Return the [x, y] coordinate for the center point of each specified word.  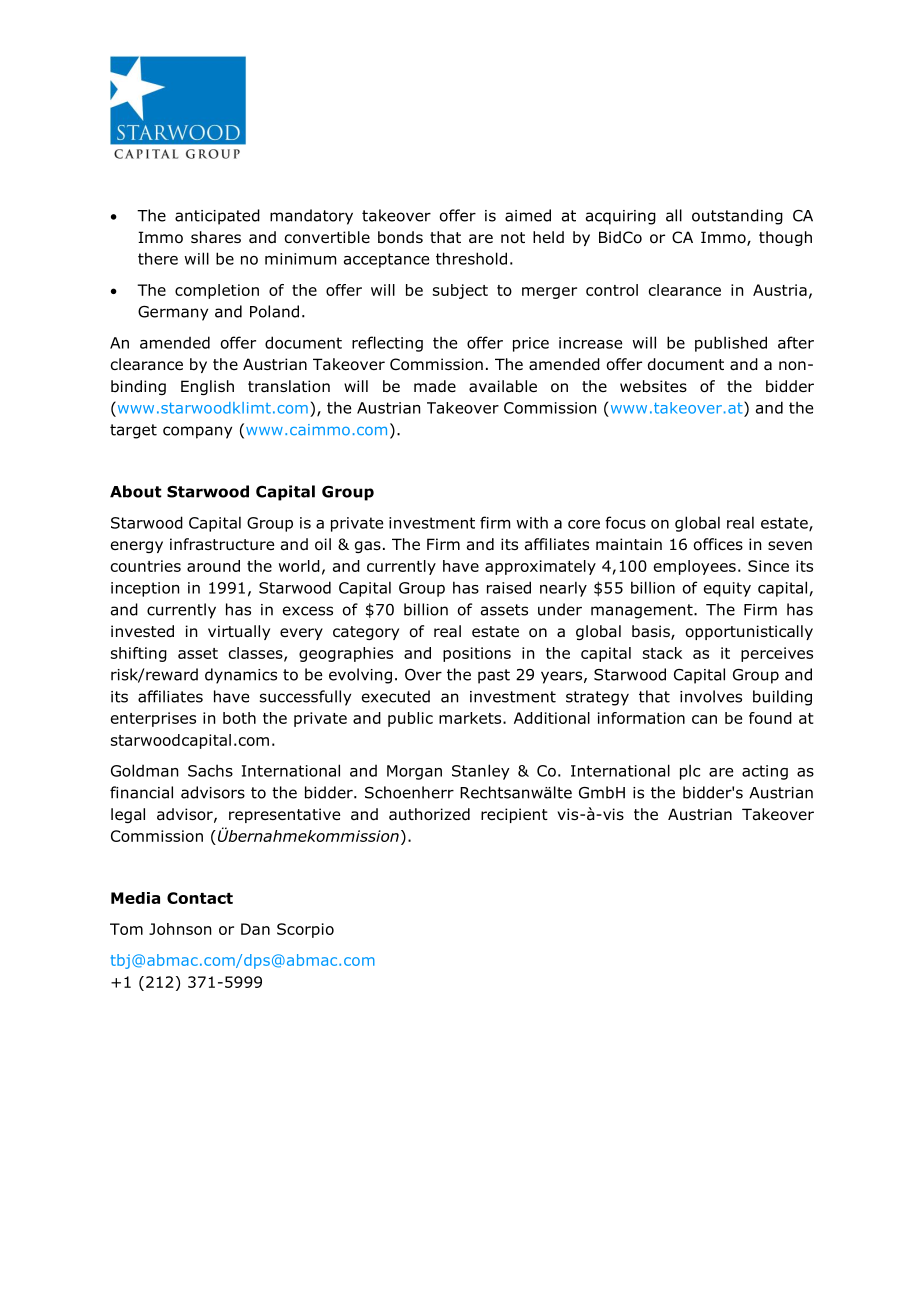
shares [216, 237]
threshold [471, 258]
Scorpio [305, 930]
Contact [200, 898]
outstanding [737, 217]
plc [690, 772]
